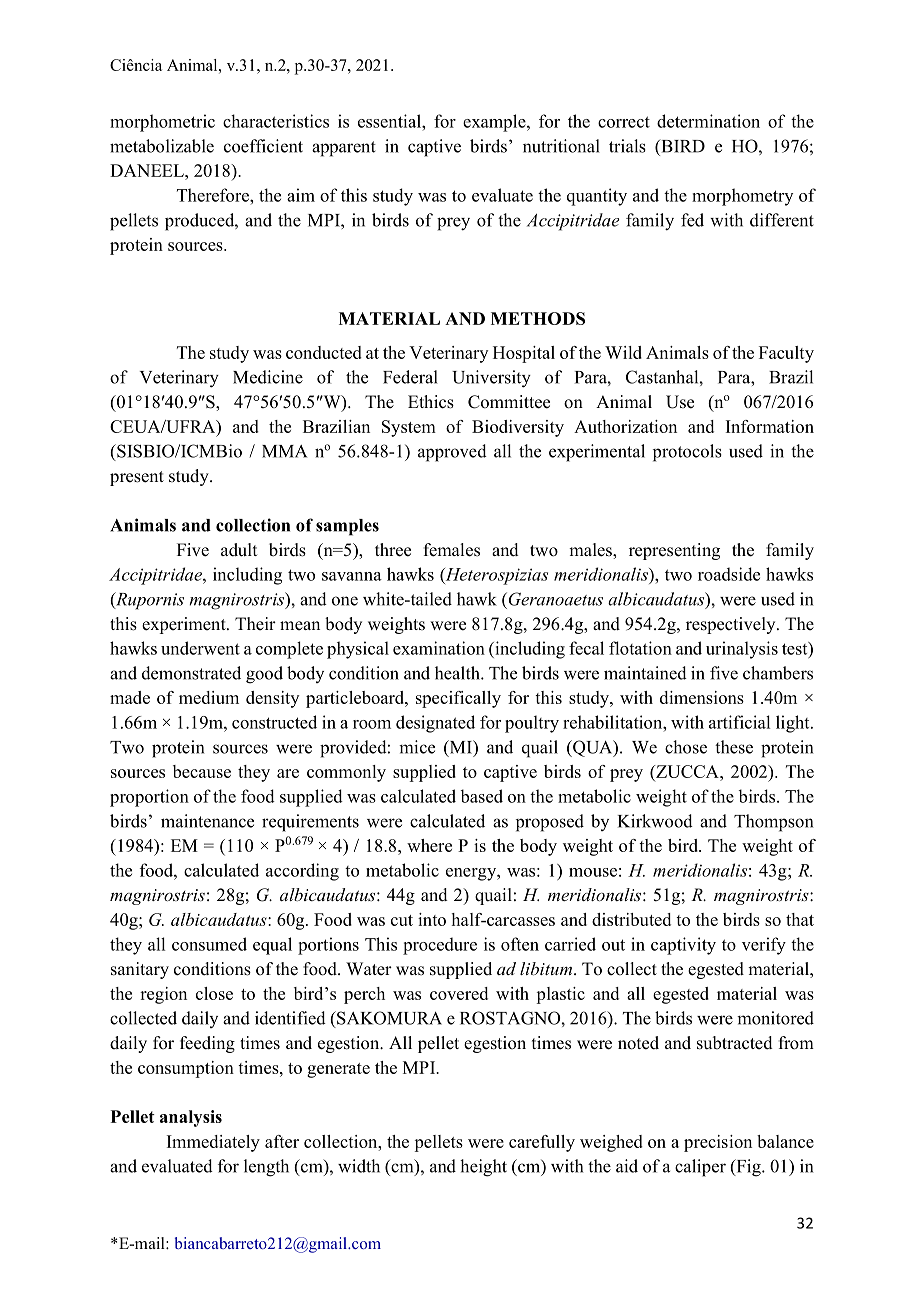 This document has width=924, height=1308. What do you see at coordinates (263, 146) in the document?
I see `coefficient` at bounding box center [263, 146].
